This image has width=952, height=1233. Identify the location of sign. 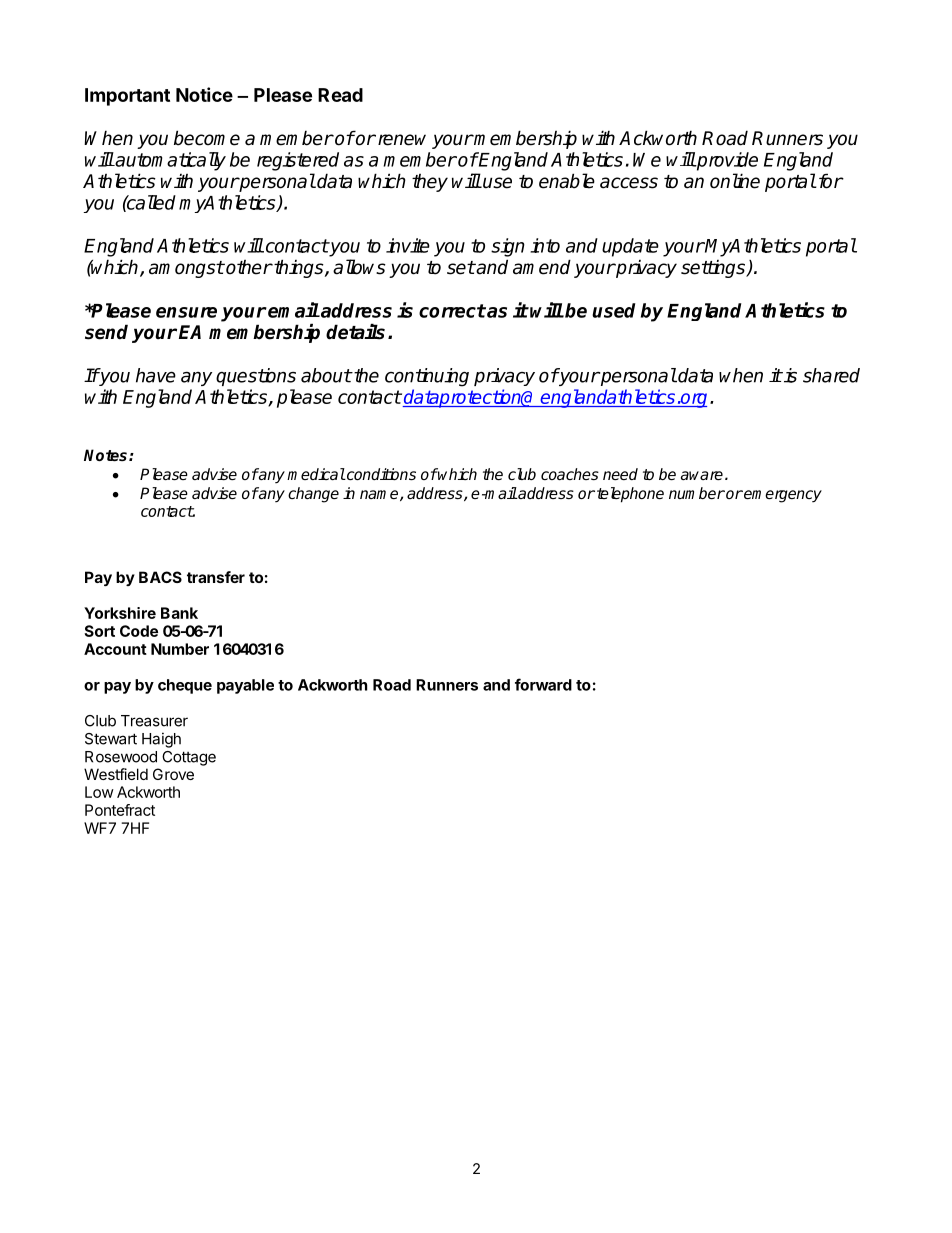
(508, 247).
